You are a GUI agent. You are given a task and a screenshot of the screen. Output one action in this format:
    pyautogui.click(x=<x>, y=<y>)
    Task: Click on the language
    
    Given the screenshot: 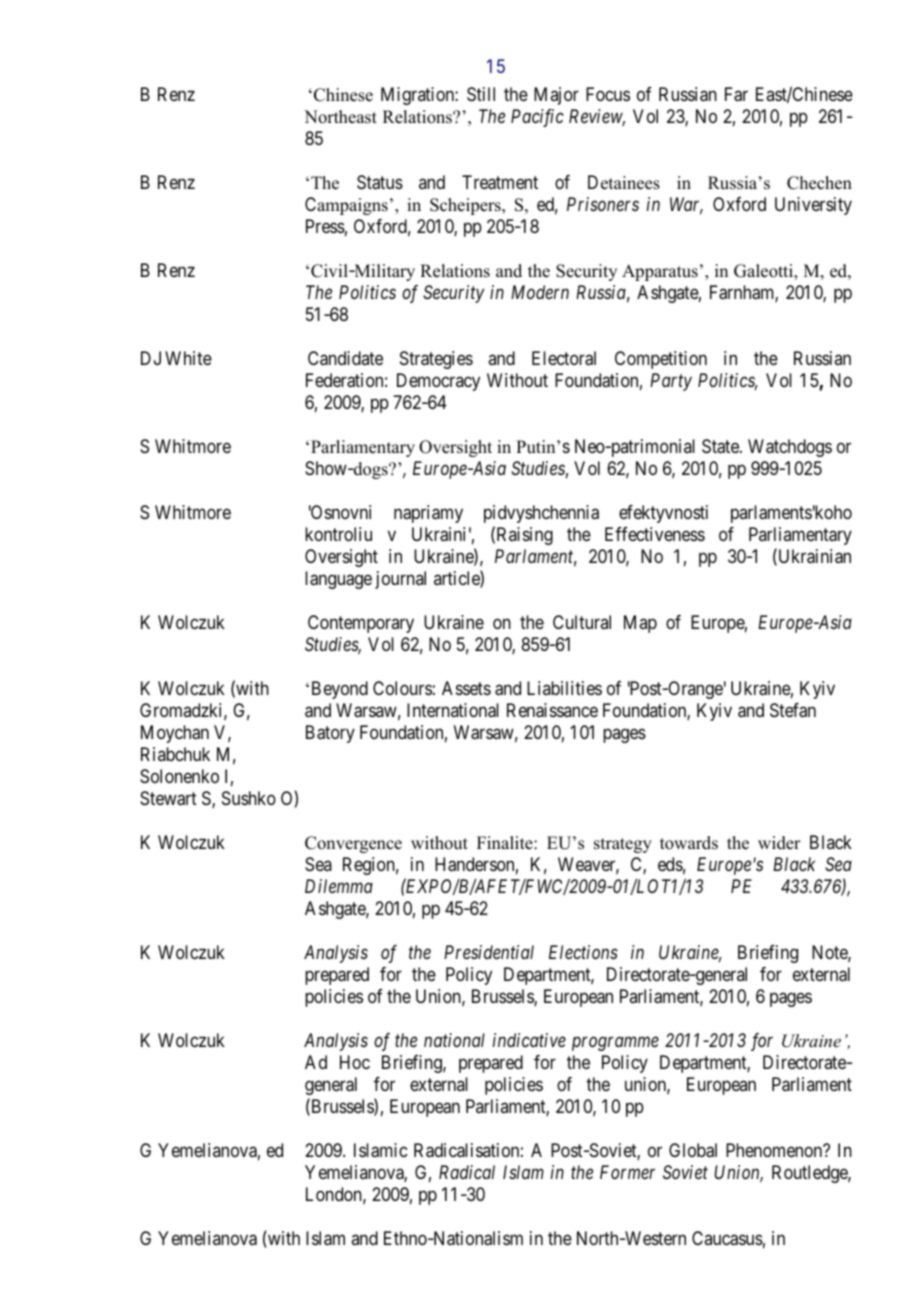 What is the action you would take?
    pyautogui.click(x=338, y=580)
